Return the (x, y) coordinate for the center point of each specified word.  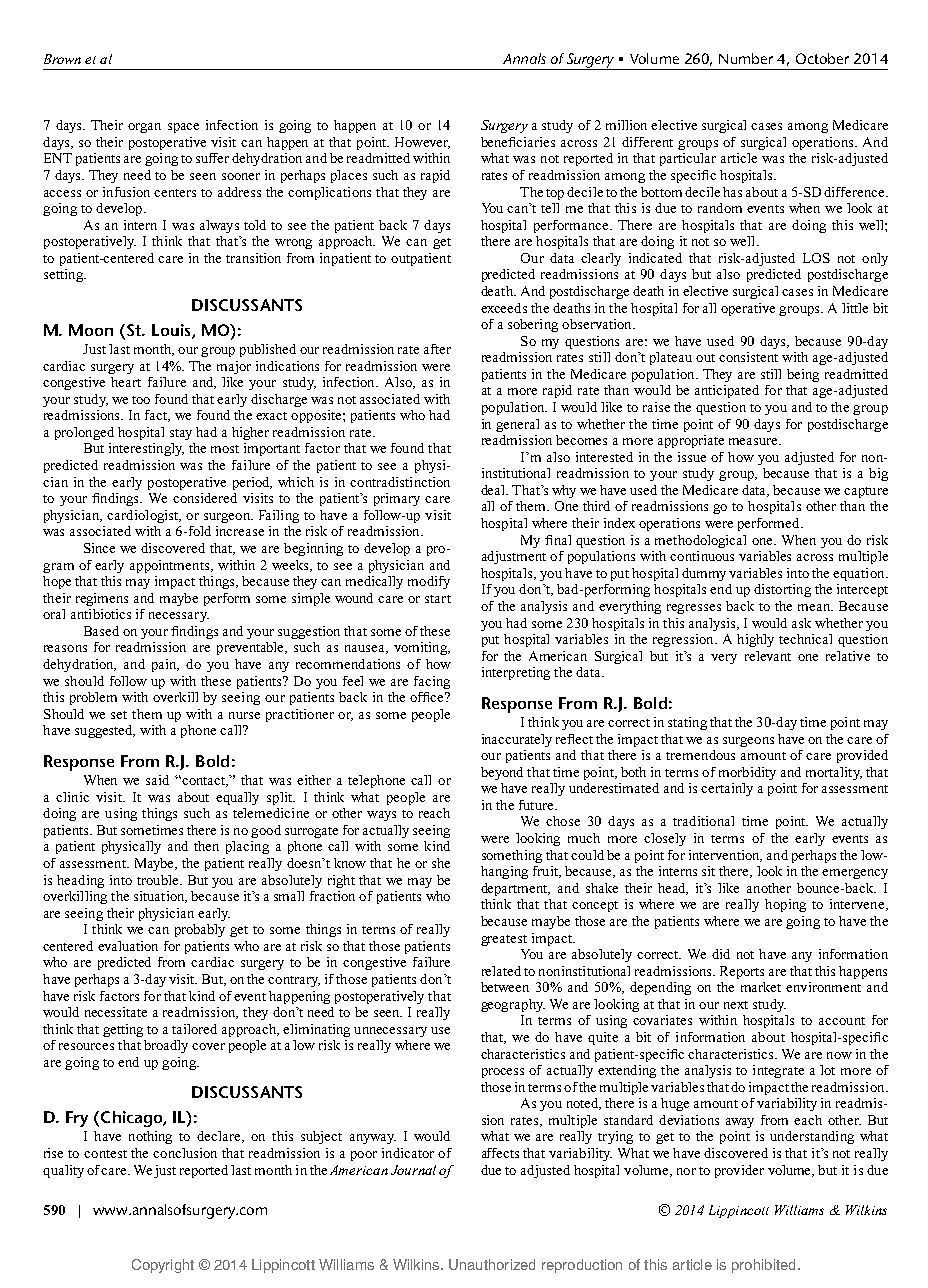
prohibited (763, 1266)
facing (432, 682)
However (422, 143)
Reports (742, 972)
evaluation (128, 946)
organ (144, 128)
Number (746, 58)
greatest (504, 940)
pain (165, 665)
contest (105, 1154)
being (803, 375)
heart (126, 382)
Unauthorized (492, 1264)
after (437, 349)
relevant (768, 656)
